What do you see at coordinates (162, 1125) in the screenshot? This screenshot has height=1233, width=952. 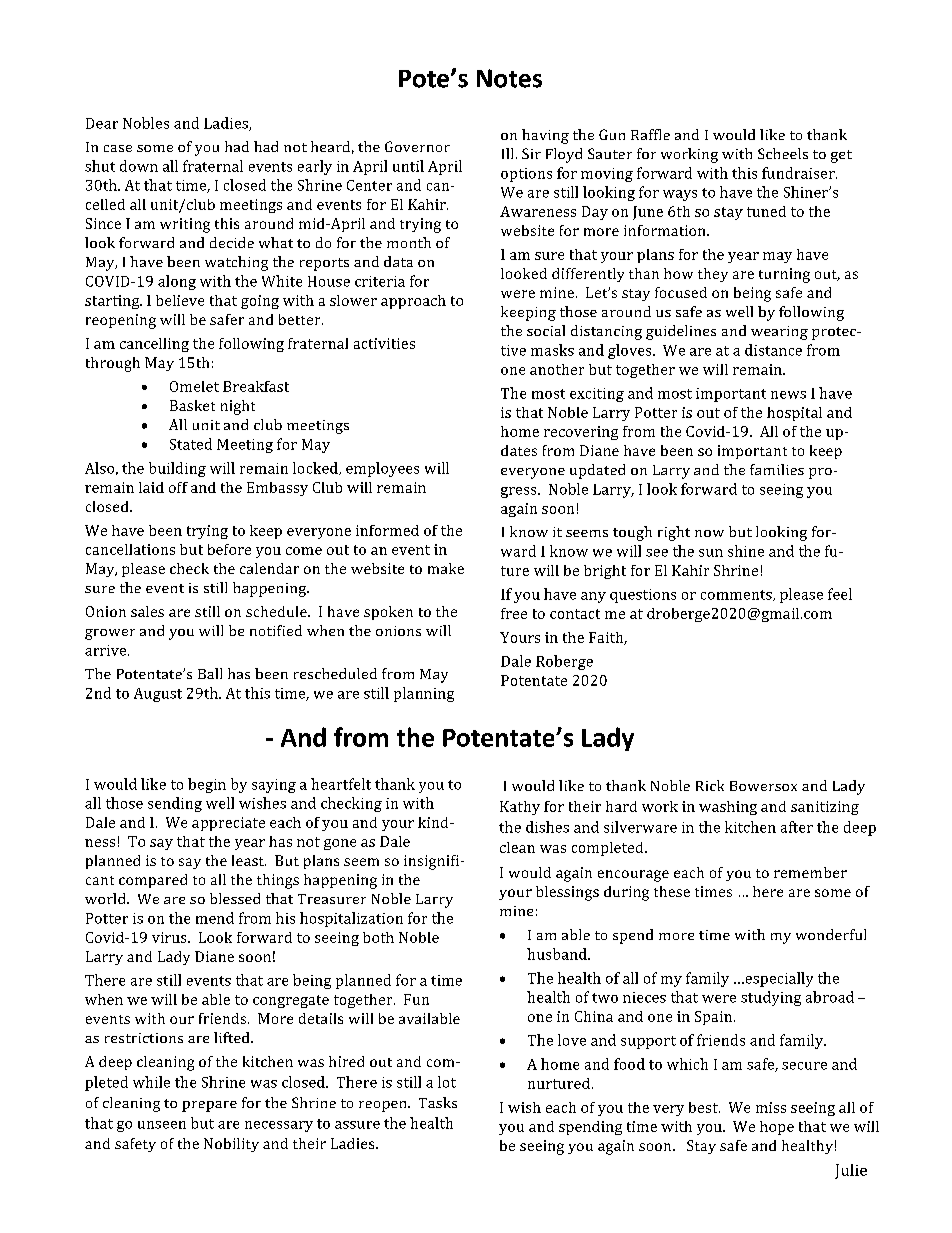 I see `unseen` at bounding box center [162, 1125].
